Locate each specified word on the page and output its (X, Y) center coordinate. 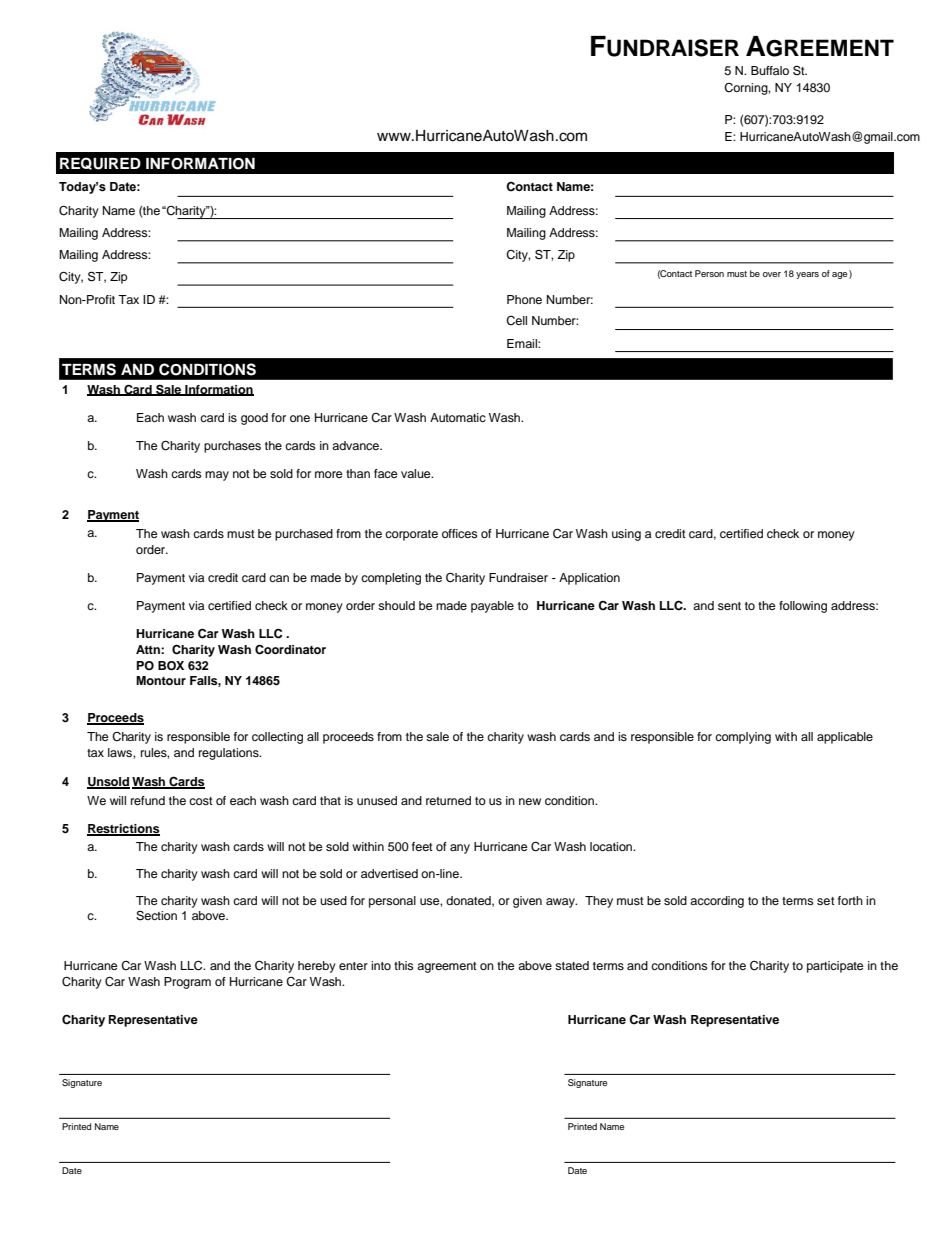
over (772, 274)
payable (492, 607)
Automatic (458, 417)
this (404, 965)
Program (187, 983)
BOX (171, 666)
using (626, 535)
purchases (232, 447)
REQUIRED (100, 163)
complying (743, 738)
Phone (524, 299)
